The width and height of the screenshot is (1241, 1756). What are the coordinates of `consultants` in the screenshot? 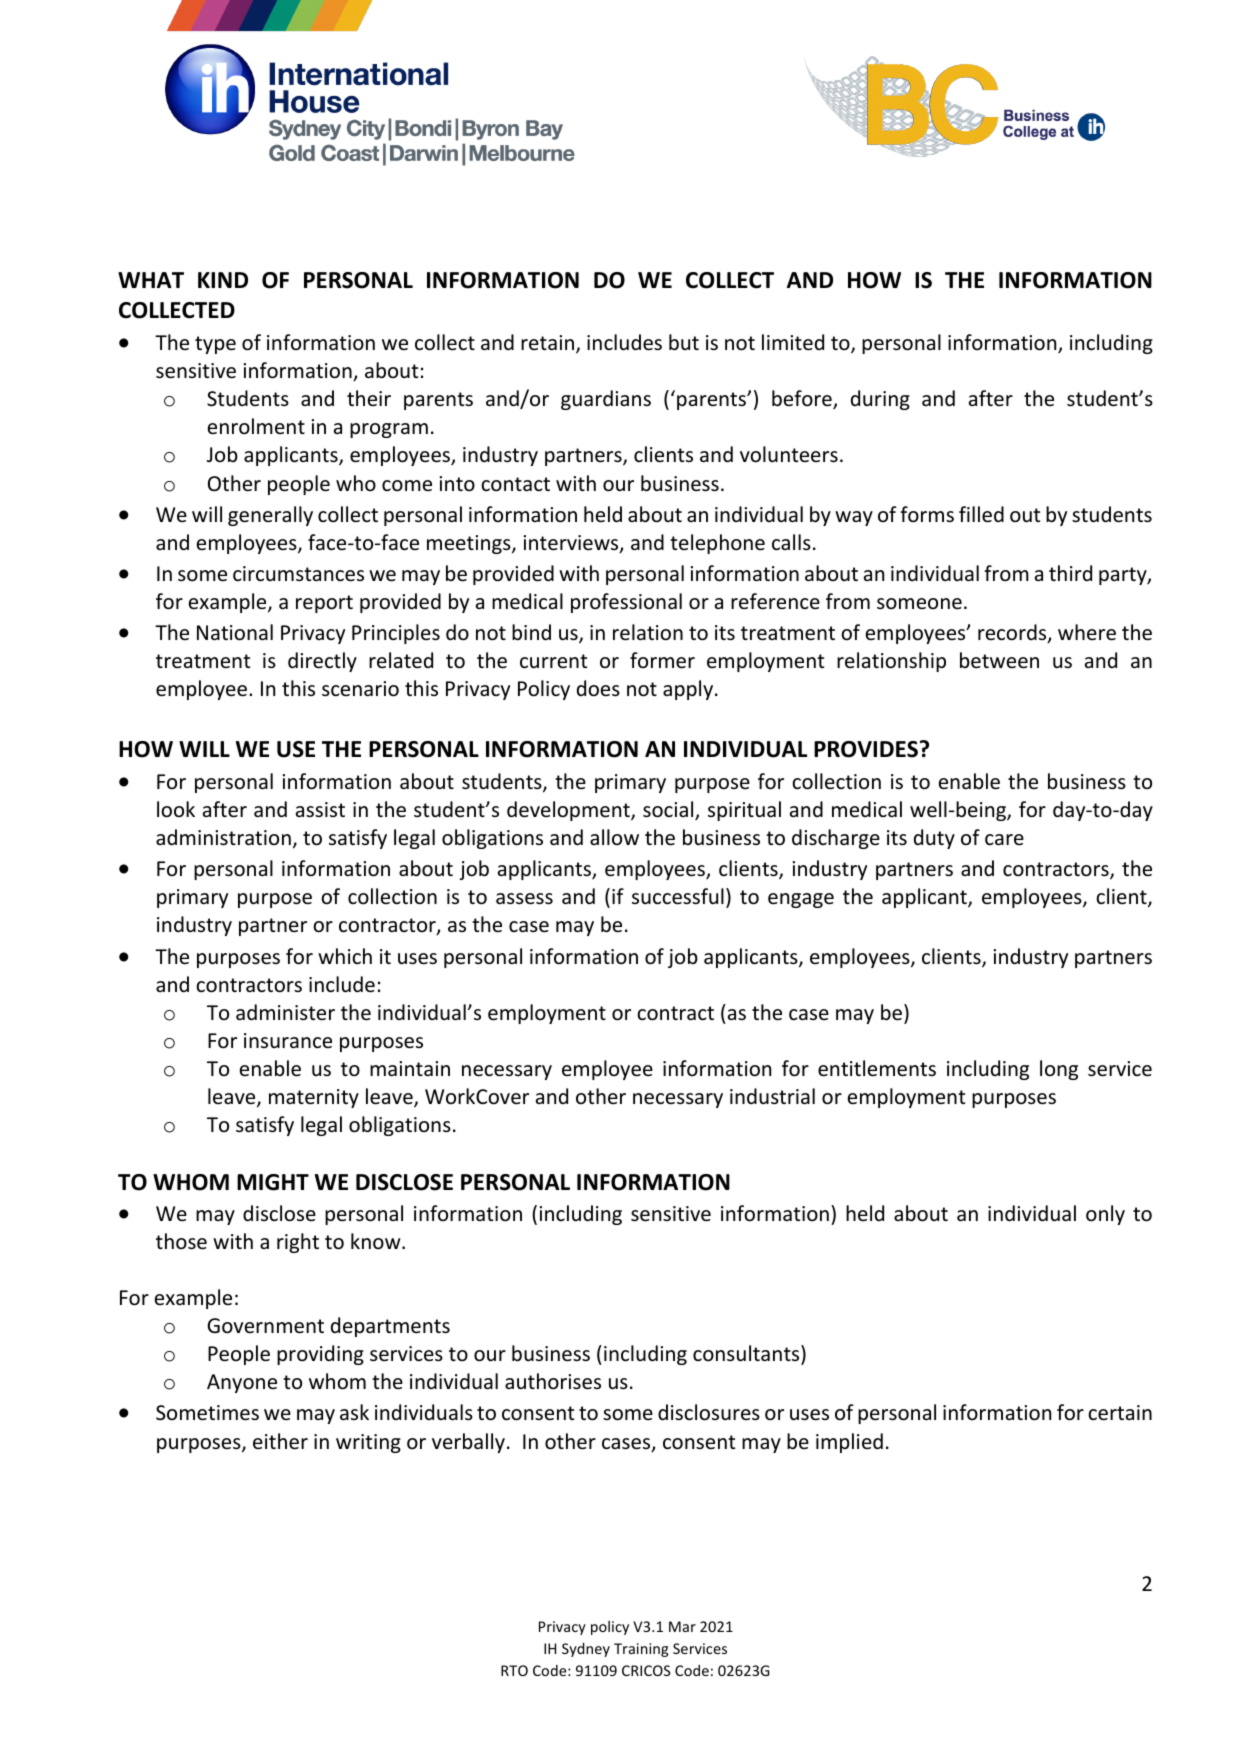 It's located at (747, 1355).
